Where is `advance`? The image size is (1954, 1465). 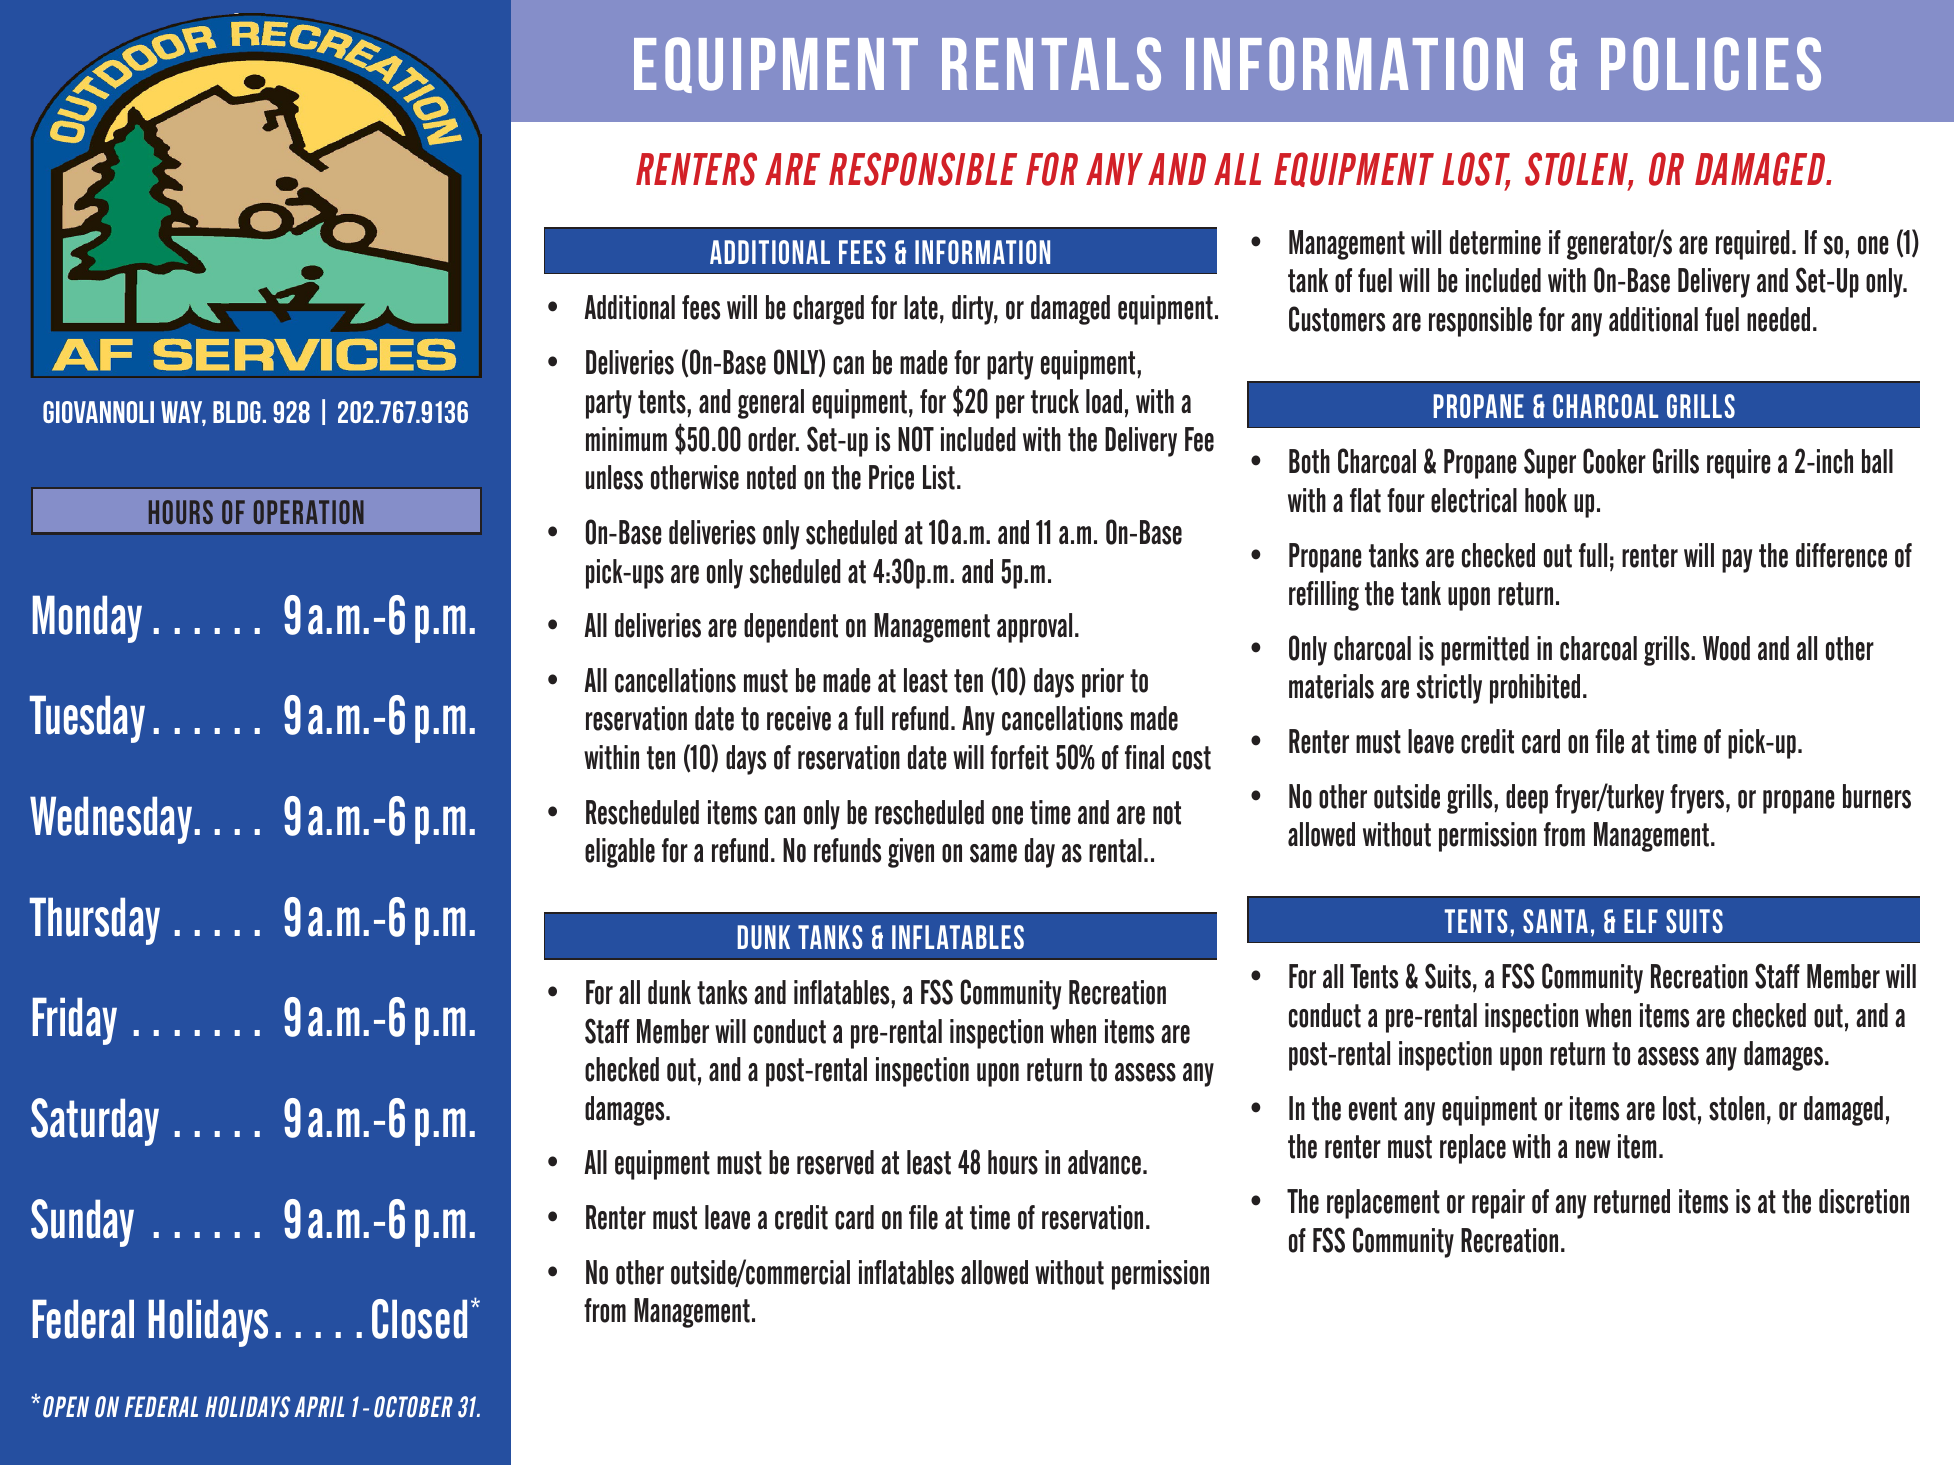 advance is located at coordinates (1104, 1162).
